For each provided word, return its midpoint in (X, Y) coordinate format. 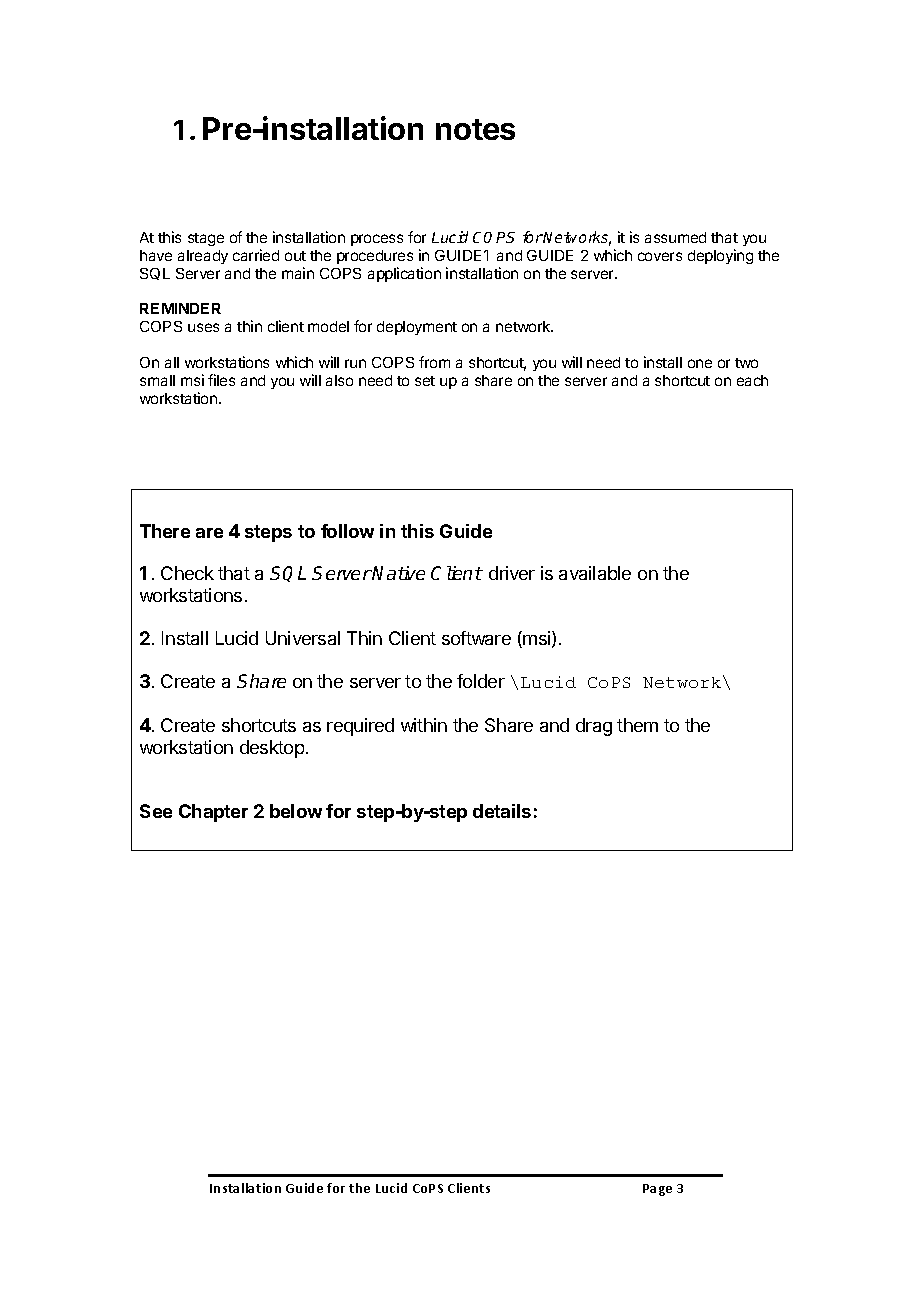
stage (206, 239)
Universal (303, 638)
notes (475, 129)
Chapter (213, 813)
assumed (675, 237)
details (502, 811)
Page (657, 1190)
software (476, 638)
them (637, 725)
